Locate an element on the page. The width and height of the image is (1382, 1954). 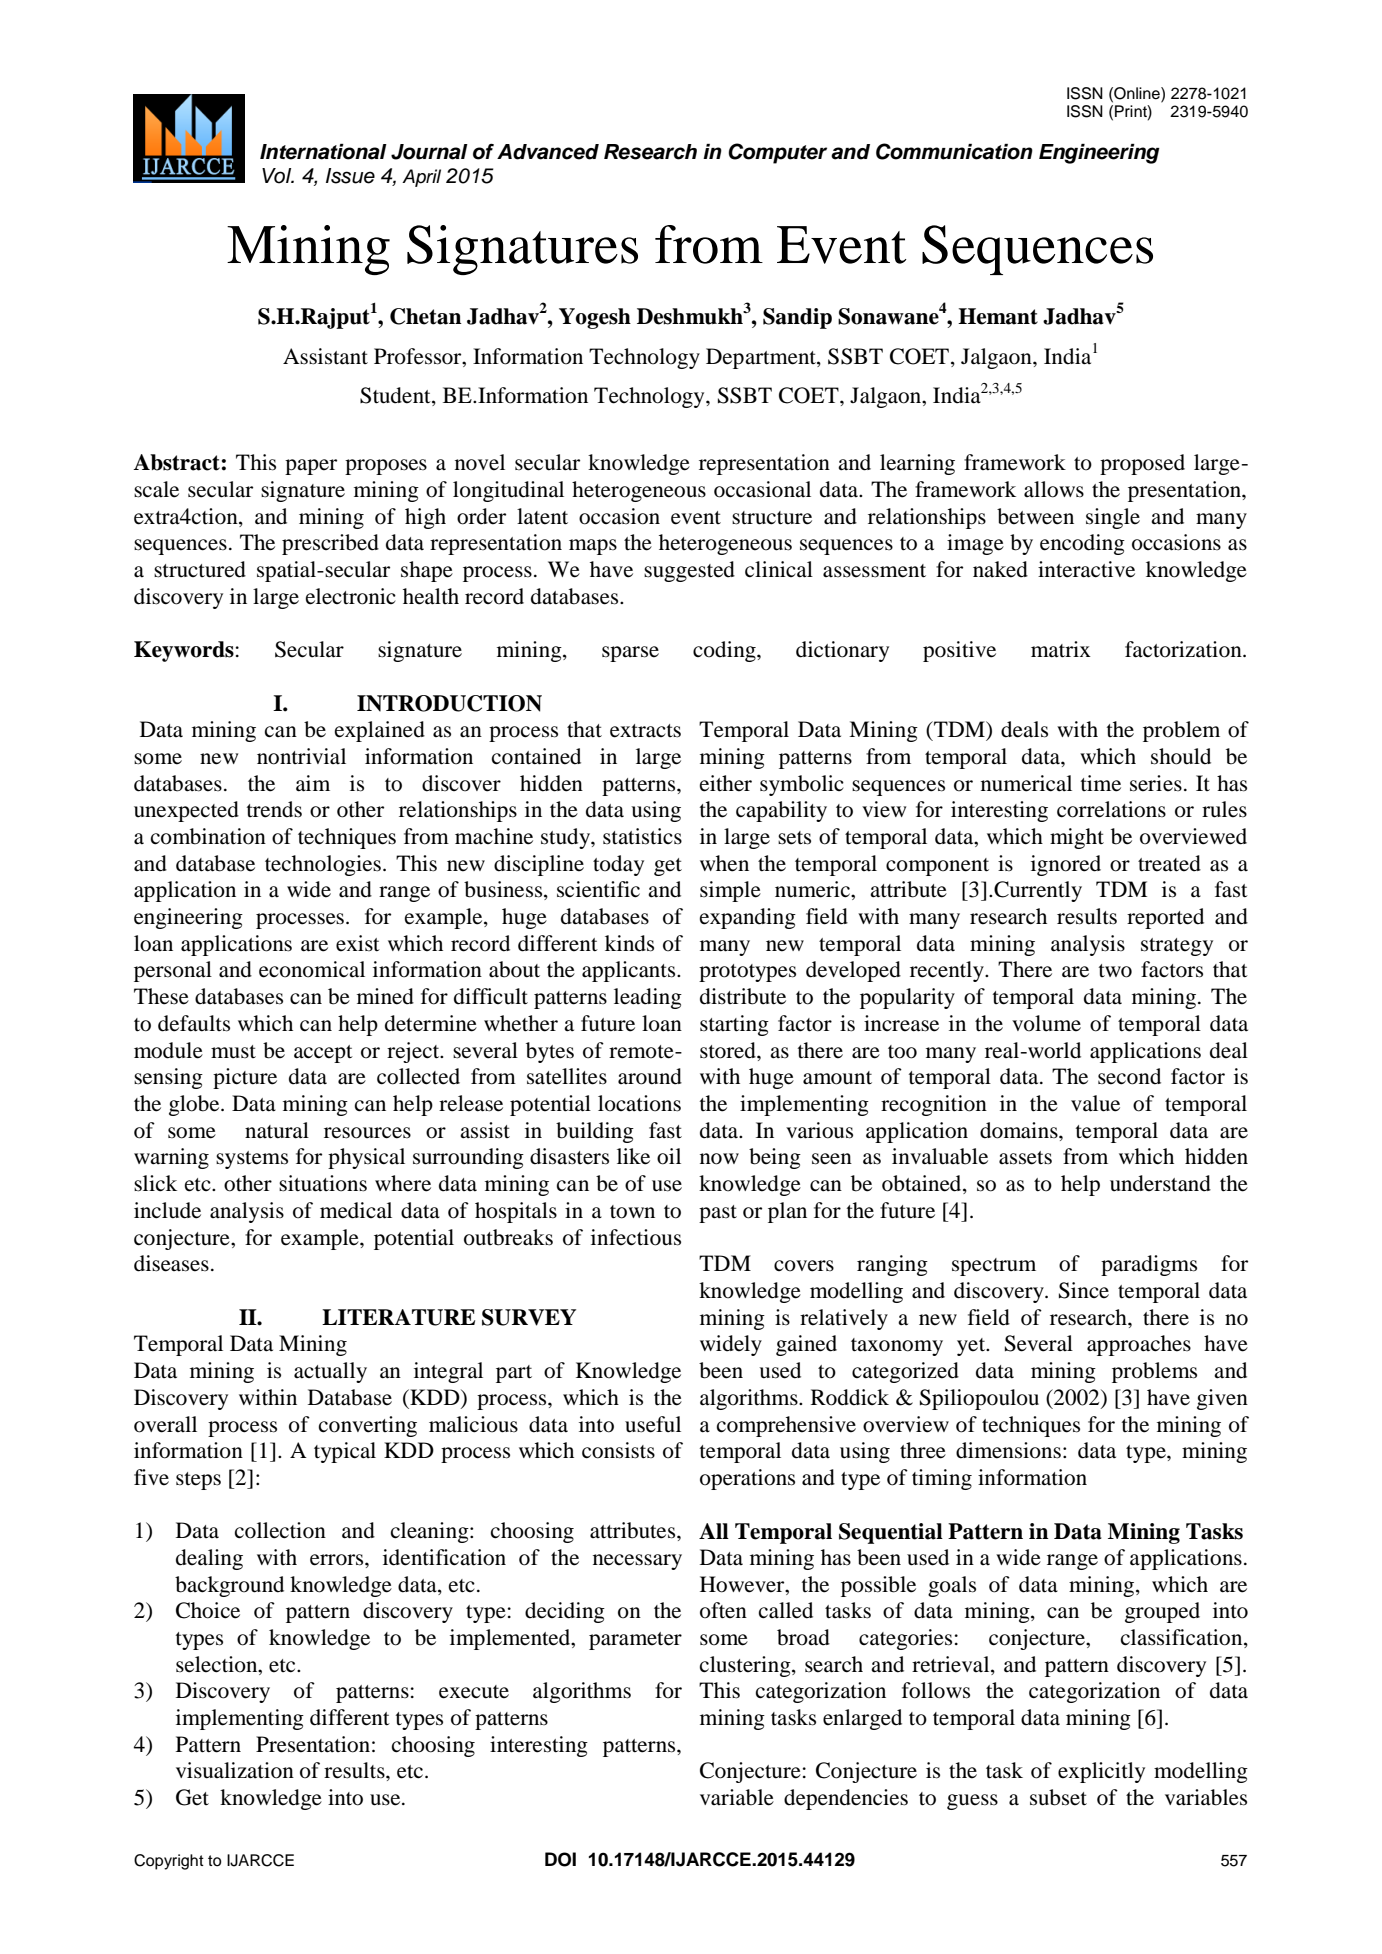
Computer is located at coordinates (777, 153).
